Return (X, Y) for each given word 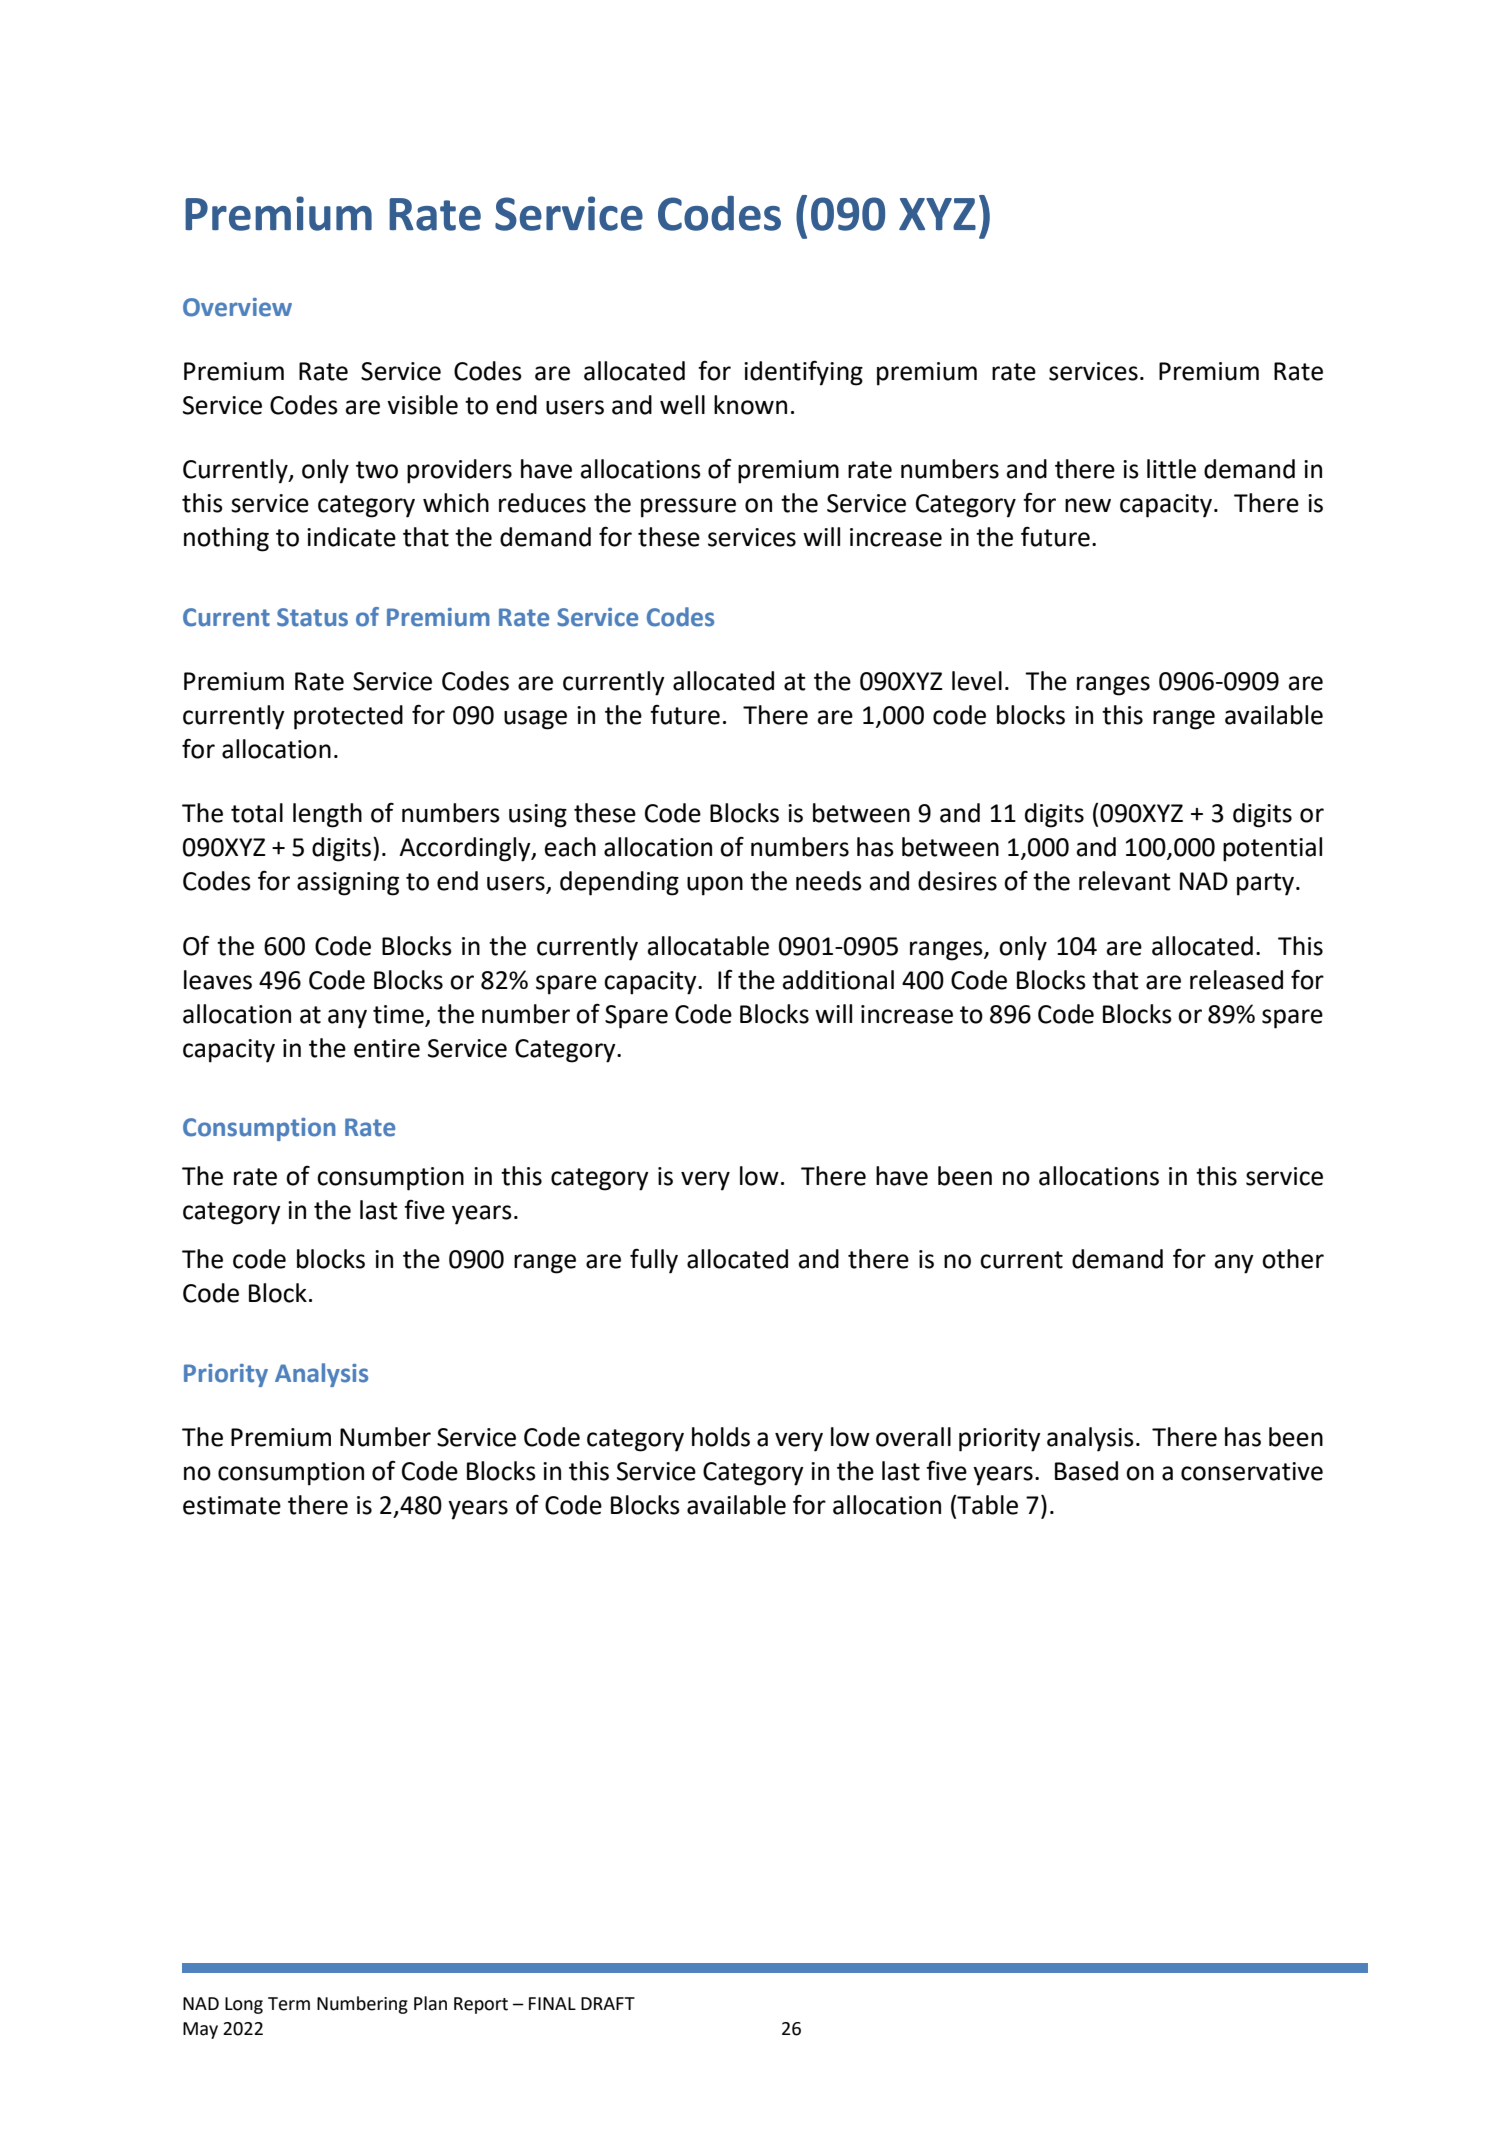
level (977, 681)
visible (422, 405)
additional (838, 980)
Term (289, 2004)
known (750, 405)
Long (244, 2005)
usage (535, 720)
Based (1086, 1471)
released (1236, 980)
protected (348, 717)
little (1171, 469)
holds (721, 1437)
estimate (232, 1505)
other (1293, 1259)
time (398, 1014)
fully (654, 1261)
